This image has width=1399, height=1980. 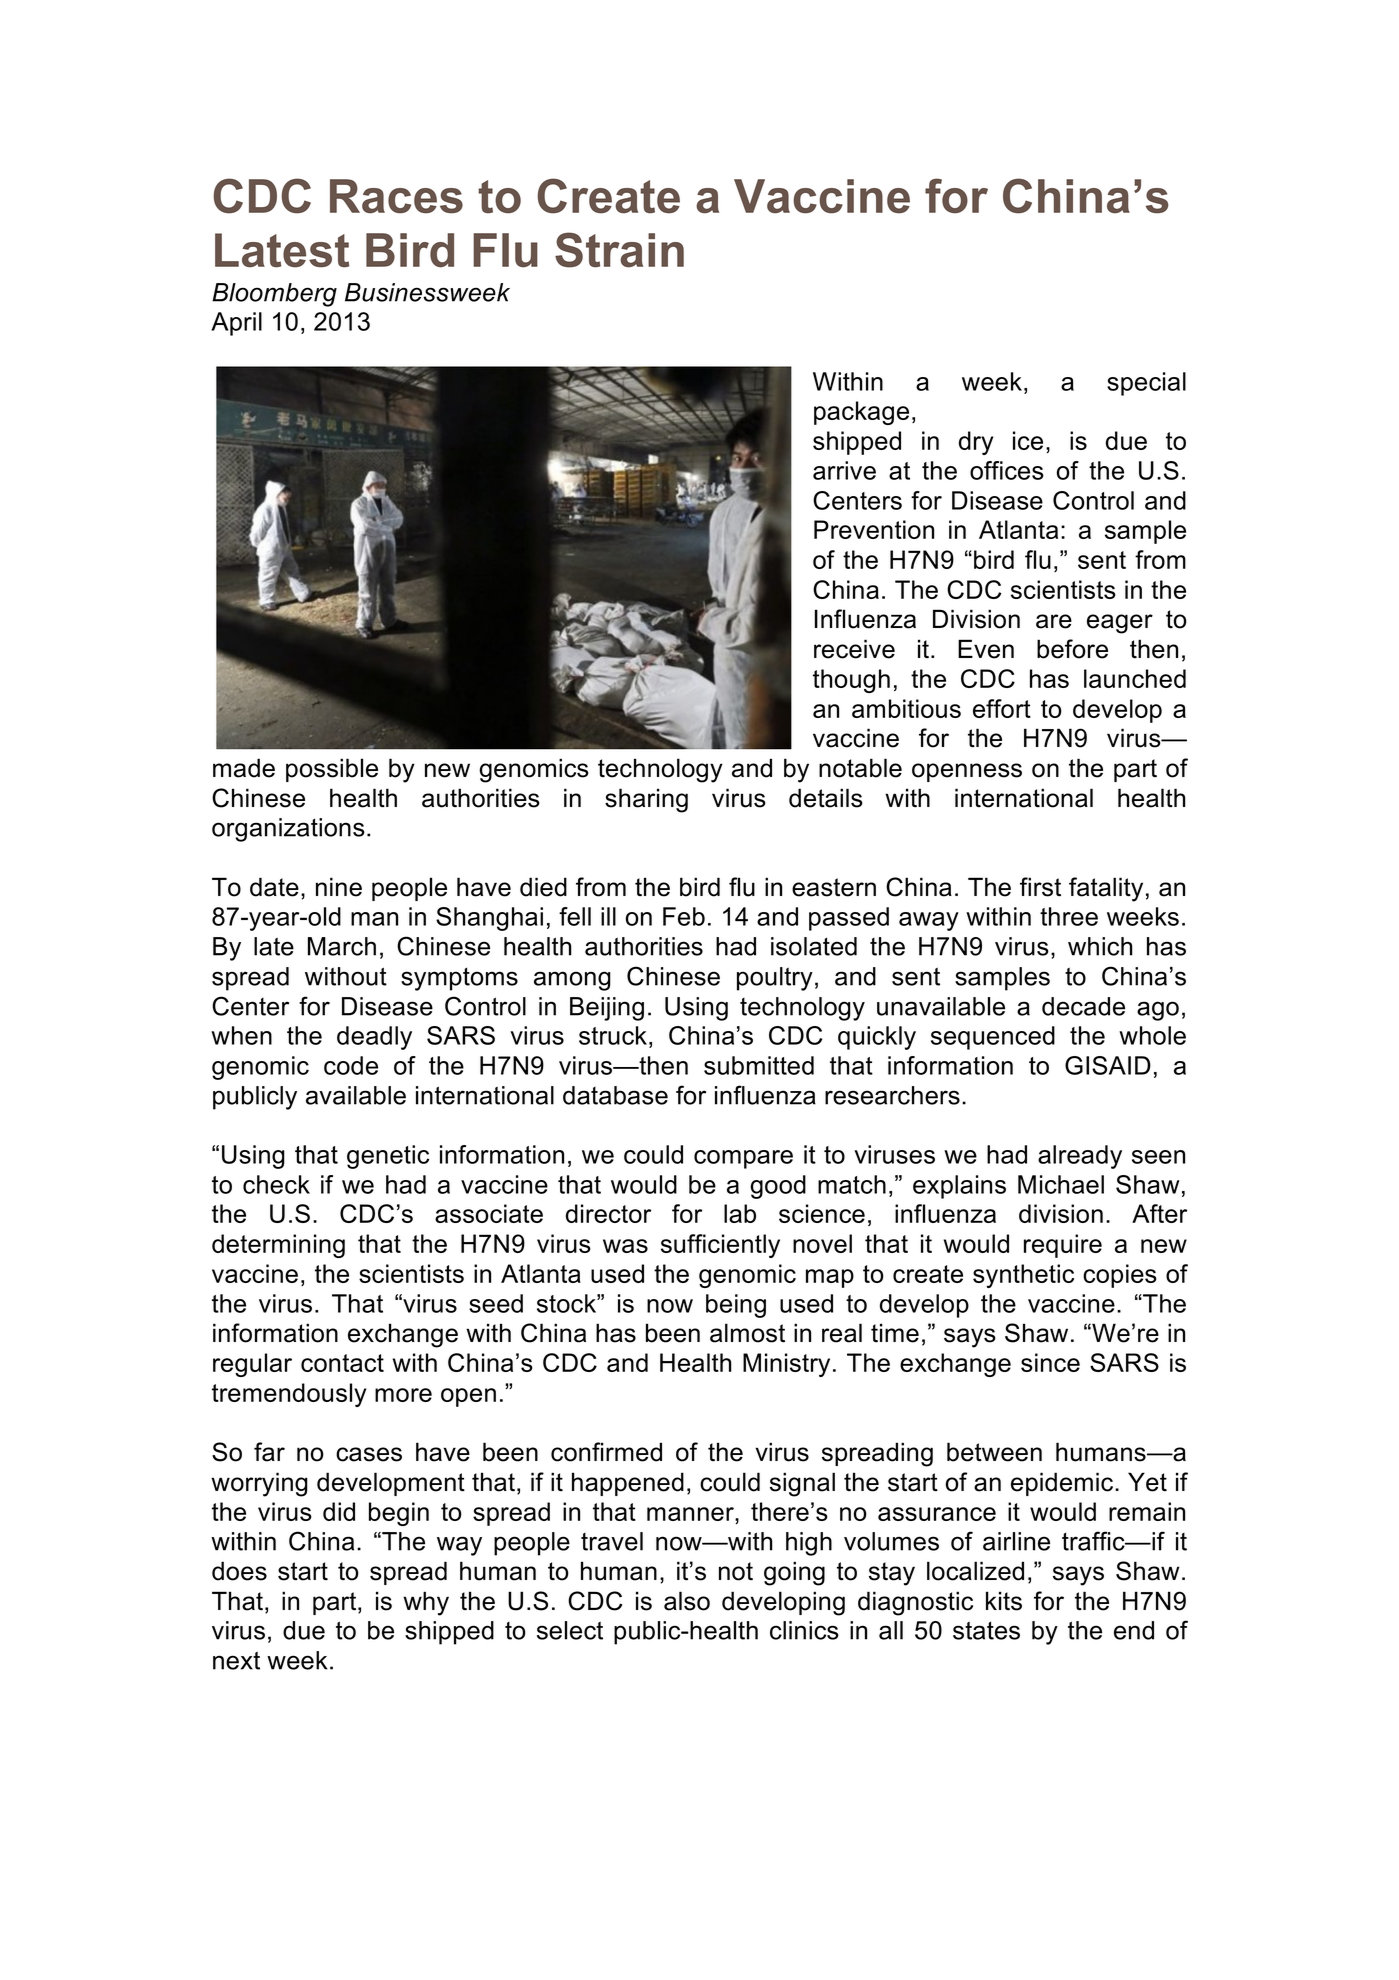 I want to click on sharing, so click(x=646, y=800).
